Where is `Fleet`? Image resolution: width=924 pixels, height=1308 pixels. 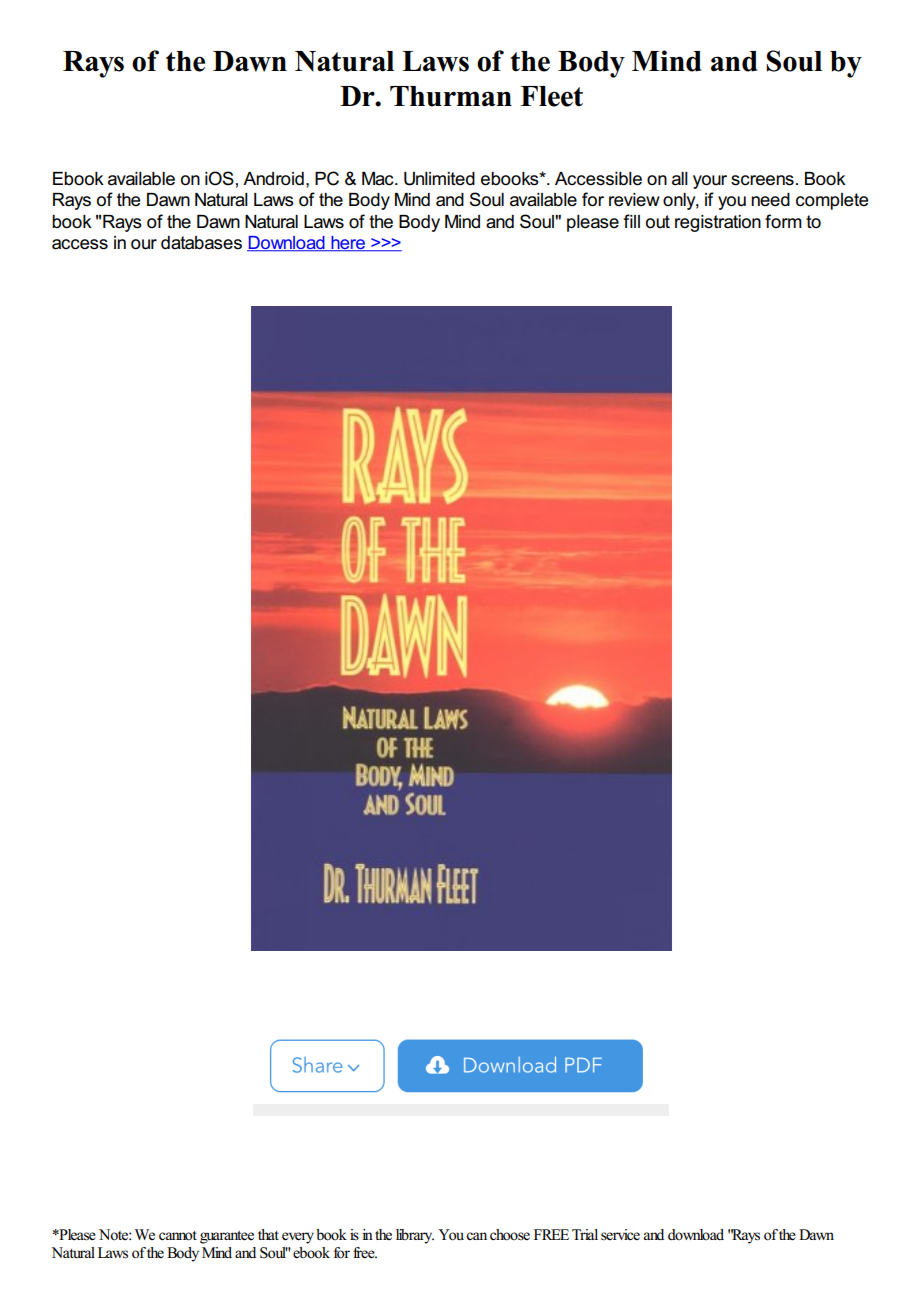 Fleet is located at coordinates (551, 96).
